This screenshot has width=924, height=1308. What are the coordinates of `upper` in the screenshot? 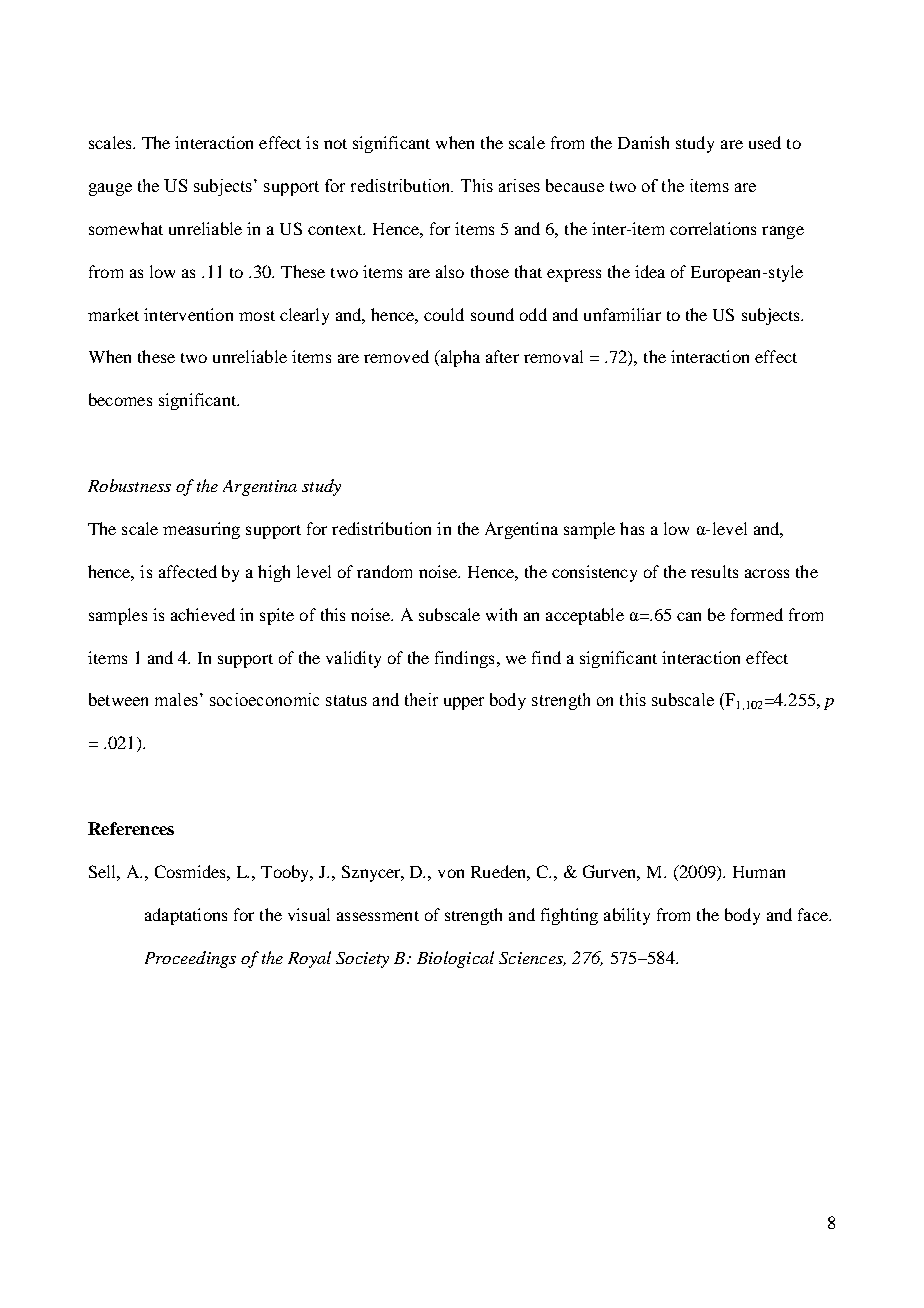 It's located at (464, 703).
